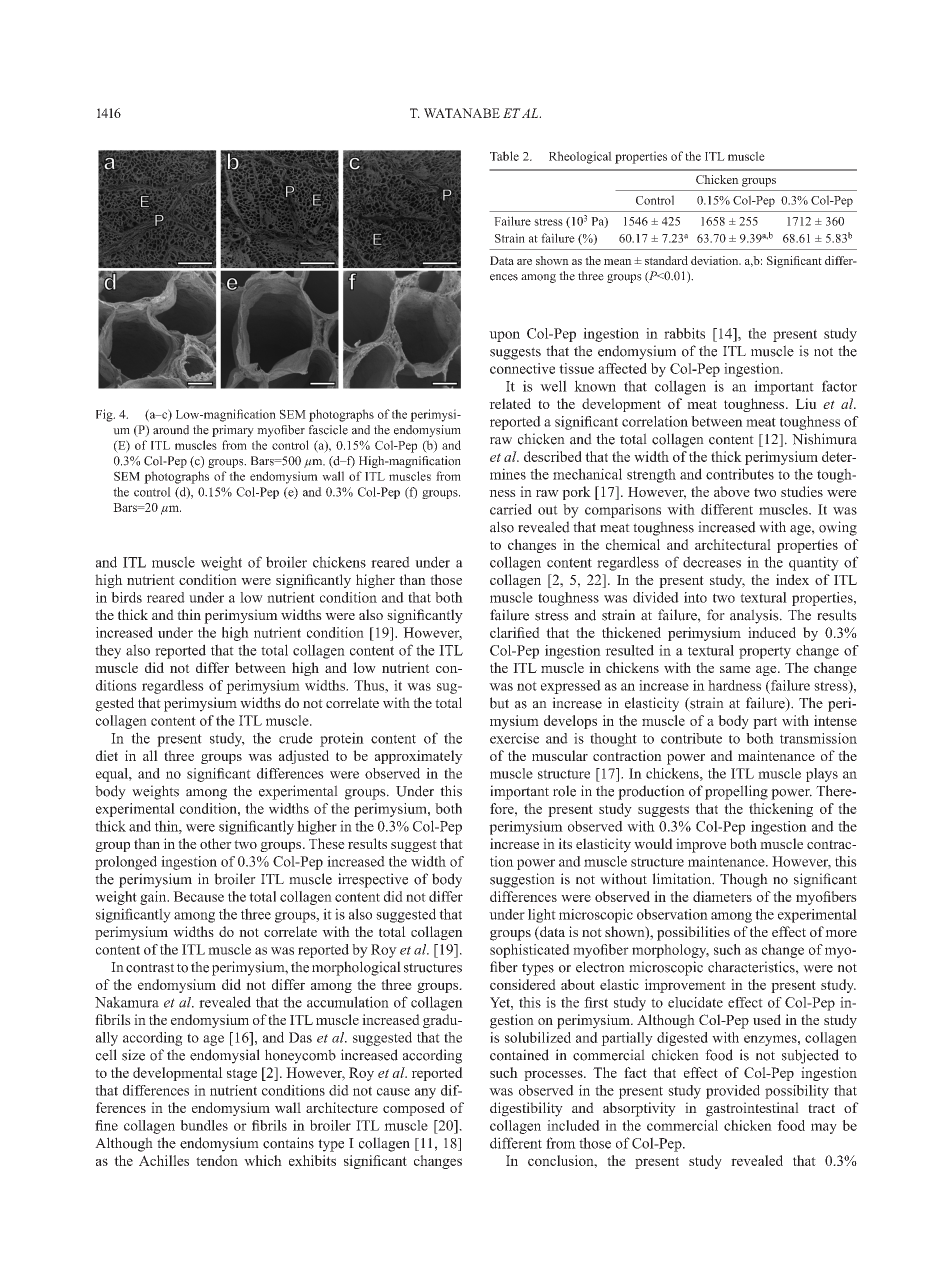  What do you see at coordinates (736, 792) in the screenshot?
I see `propelling` at bounding box center [736, 792].
